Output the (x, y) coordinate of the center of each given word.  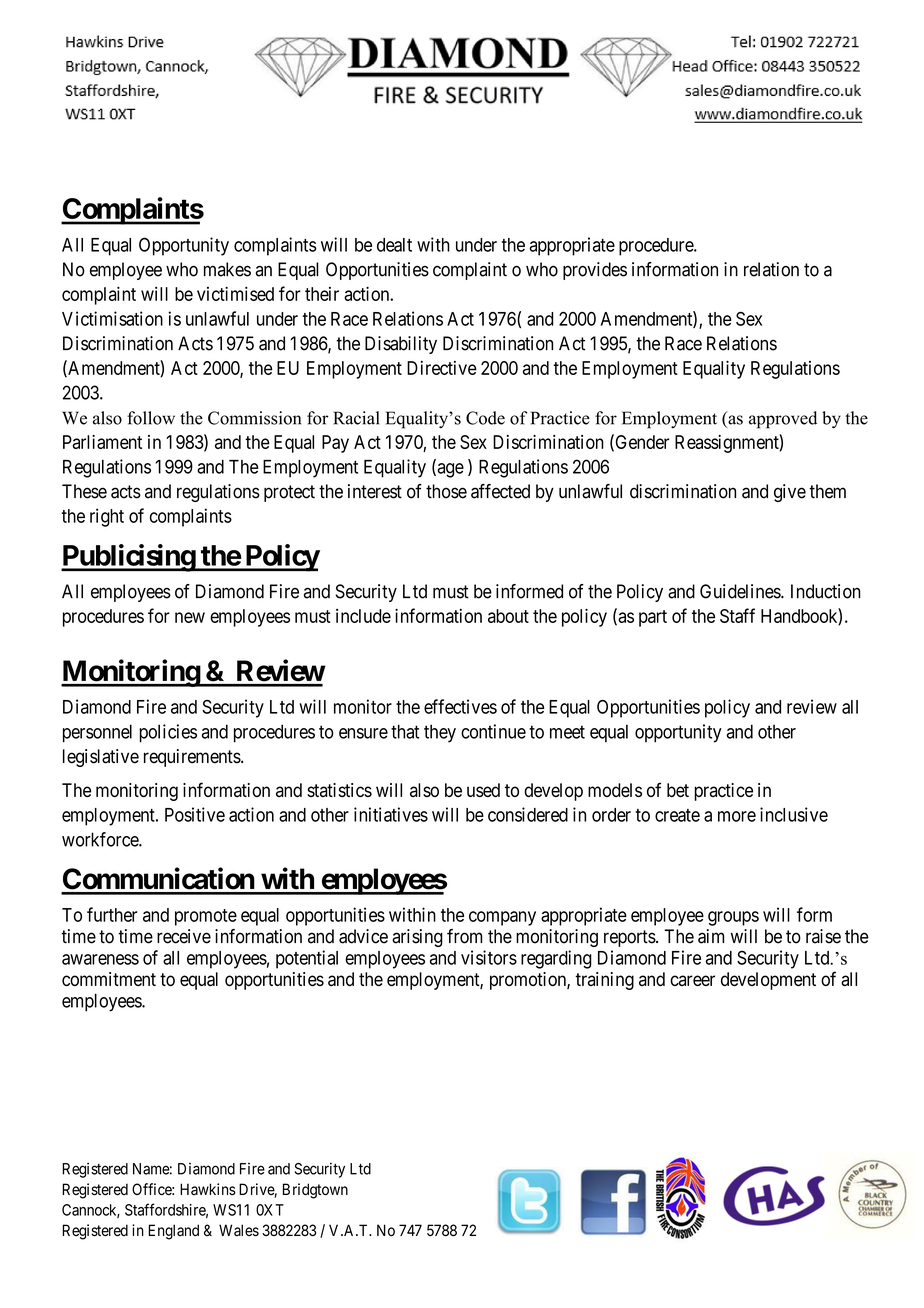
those (446, 491)
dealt (394, 245)
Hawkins (208, 1189)
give (790, 493)
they (440, 733)
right (107, 517)
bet (678, 790)
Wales (239, 1230)
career (692, 980)
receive (184, 936)
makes (227, 269)
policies (168, 733)
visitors (489, 957)
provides (595, 271)
